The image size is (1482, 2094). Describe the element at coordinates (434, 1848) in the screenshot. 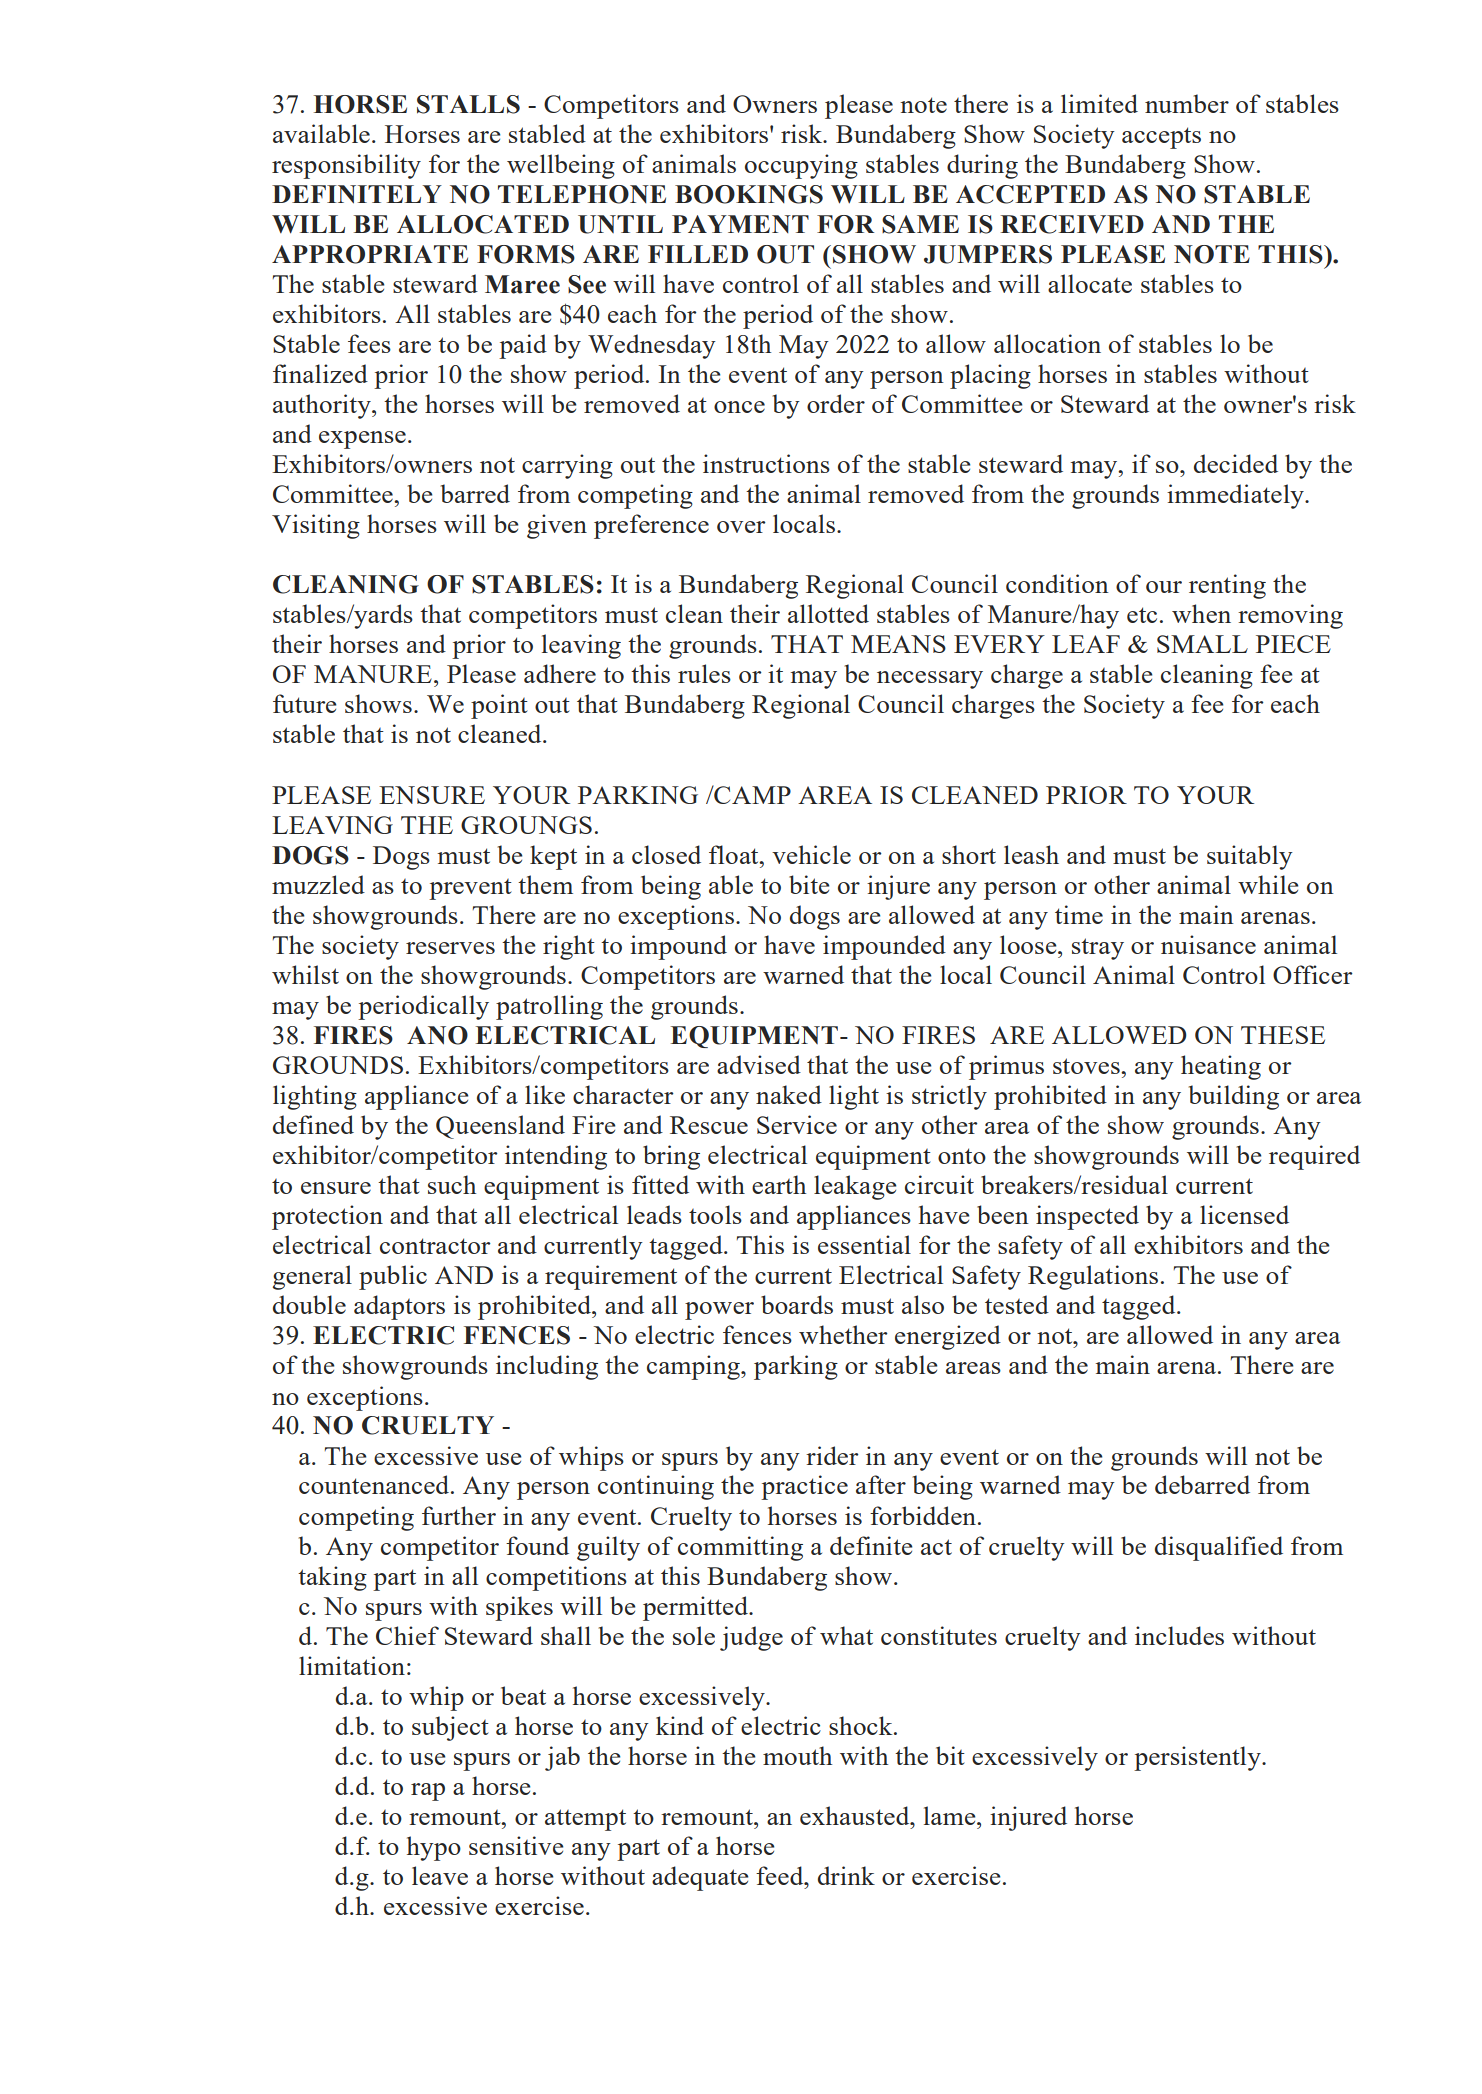

I see `hypo` at that location.
